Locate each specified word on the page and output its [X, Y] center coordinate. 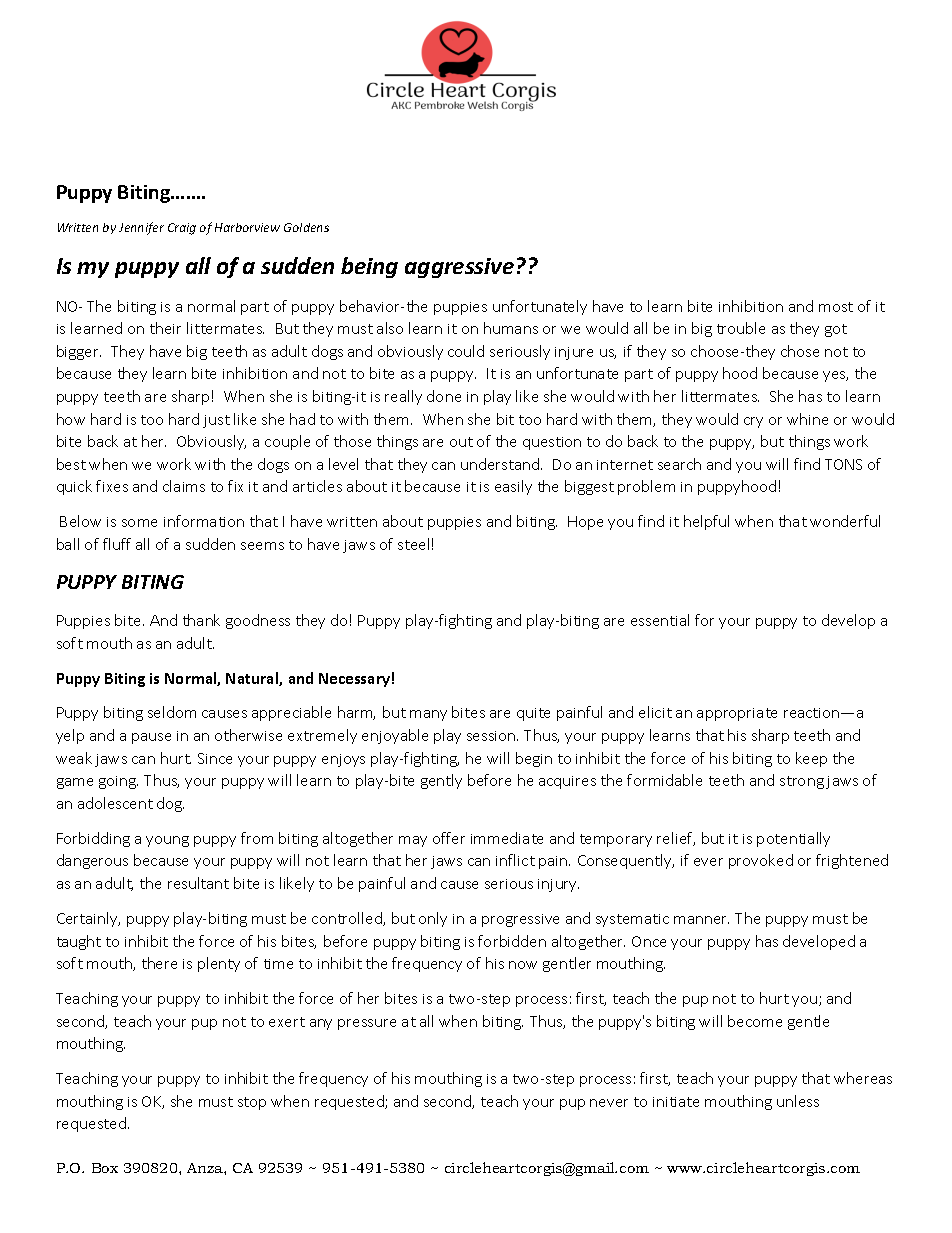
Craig [182, 229]
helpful [706, 522]
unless [798, 1101]
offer [449, 838]
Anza [206, 1168]
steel [413, 544]
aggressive [459, 268]
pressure [367, 1024]
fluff [117, 544]
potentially [793, 839]
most [836, 307]
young [167, 841]
